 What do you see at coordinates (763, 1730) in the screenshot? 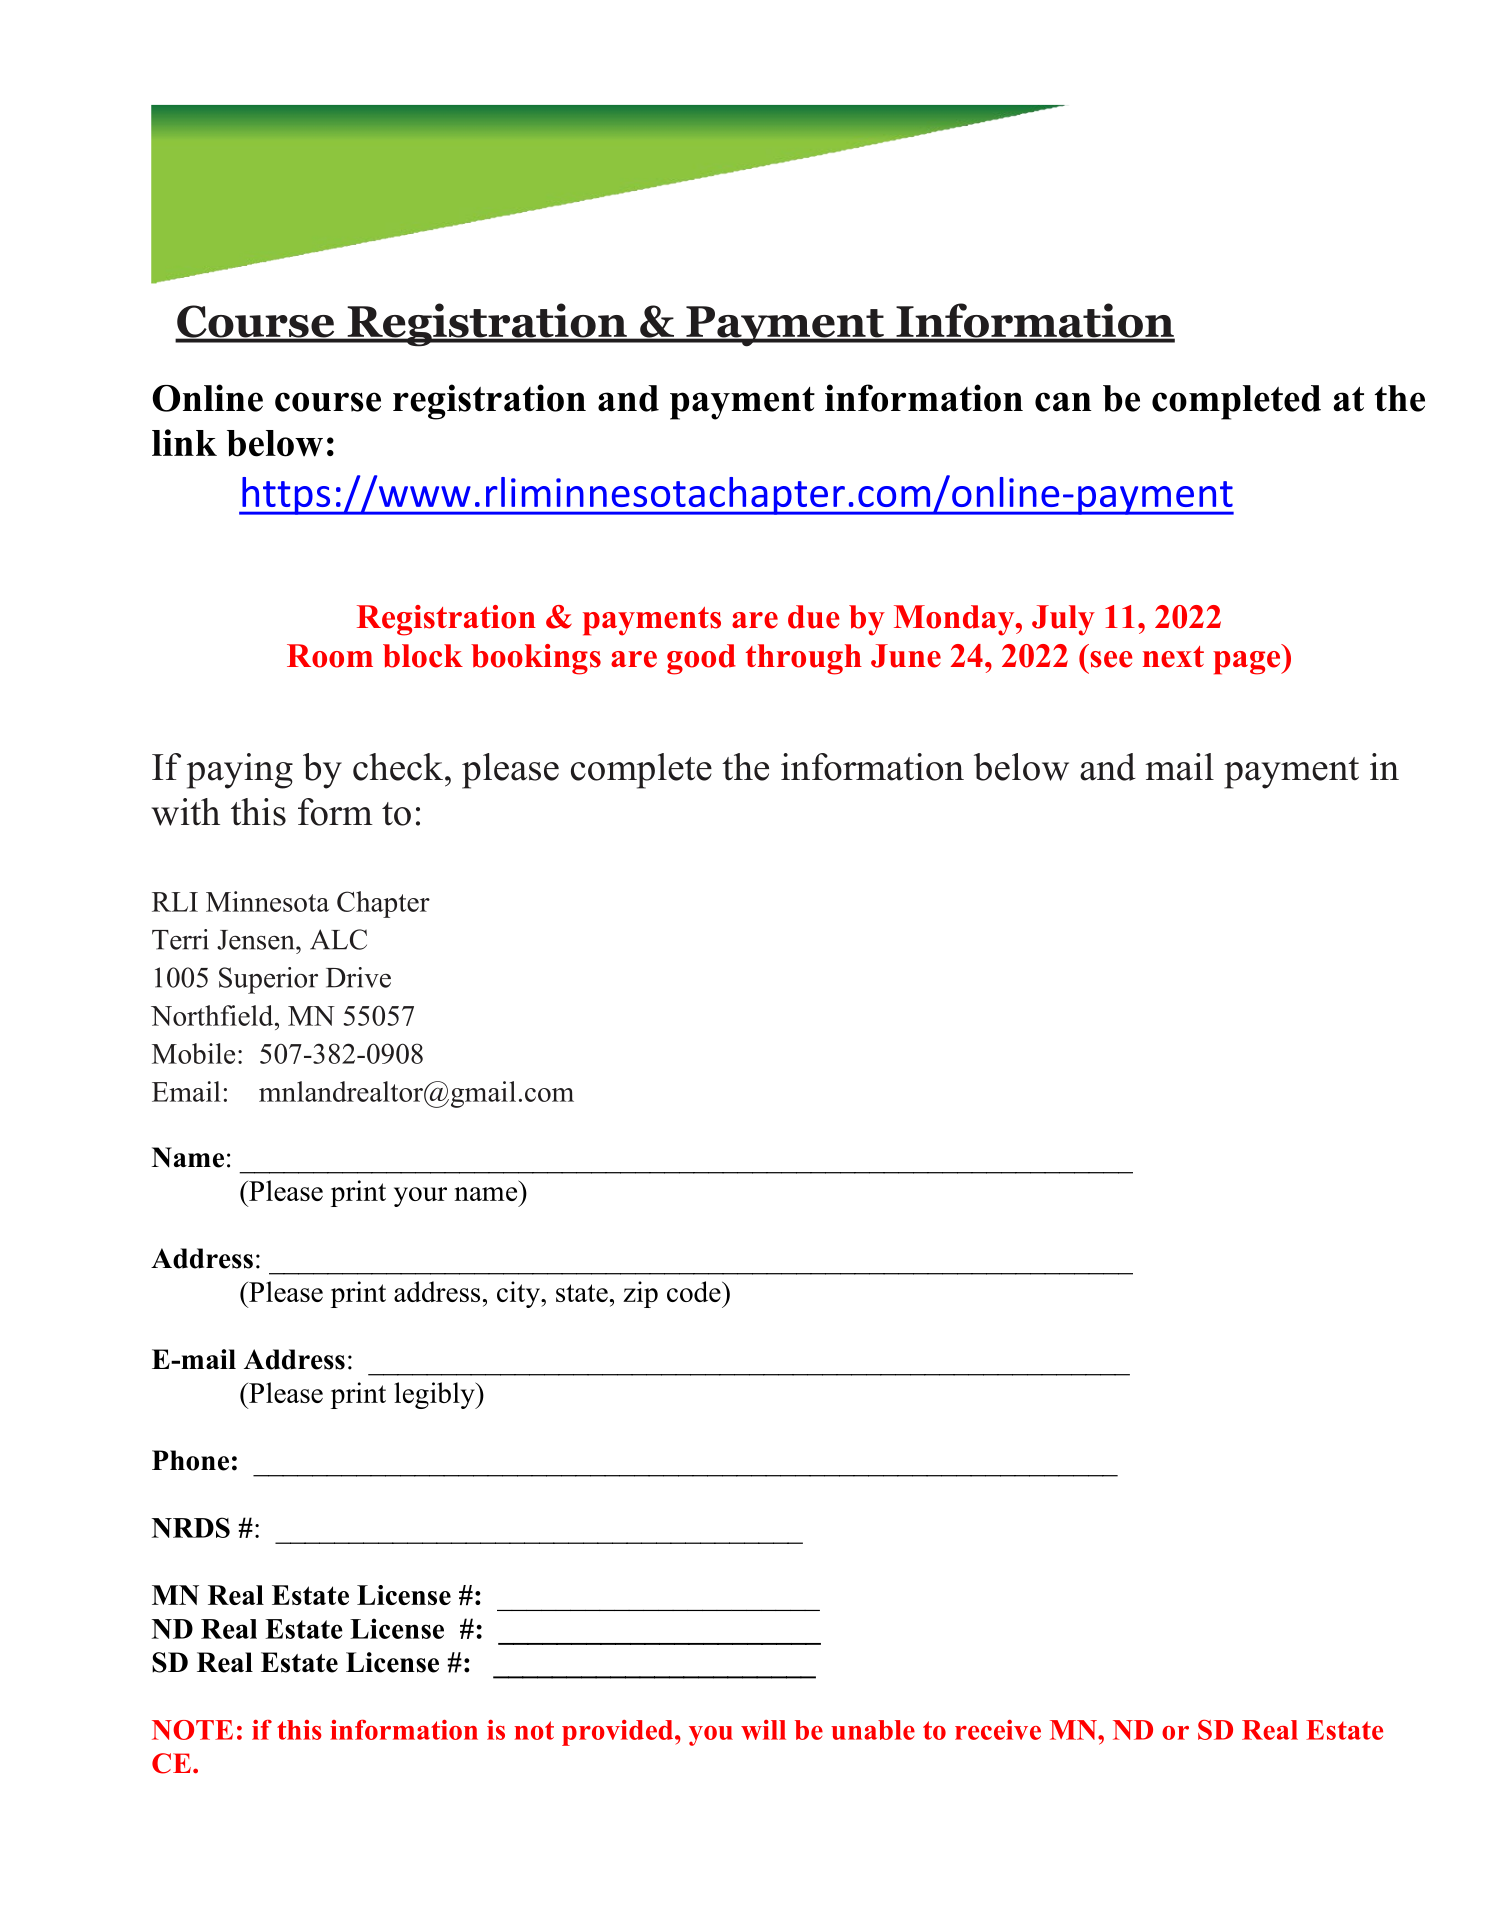
I see `will` at bounding box center [763, 1730].
